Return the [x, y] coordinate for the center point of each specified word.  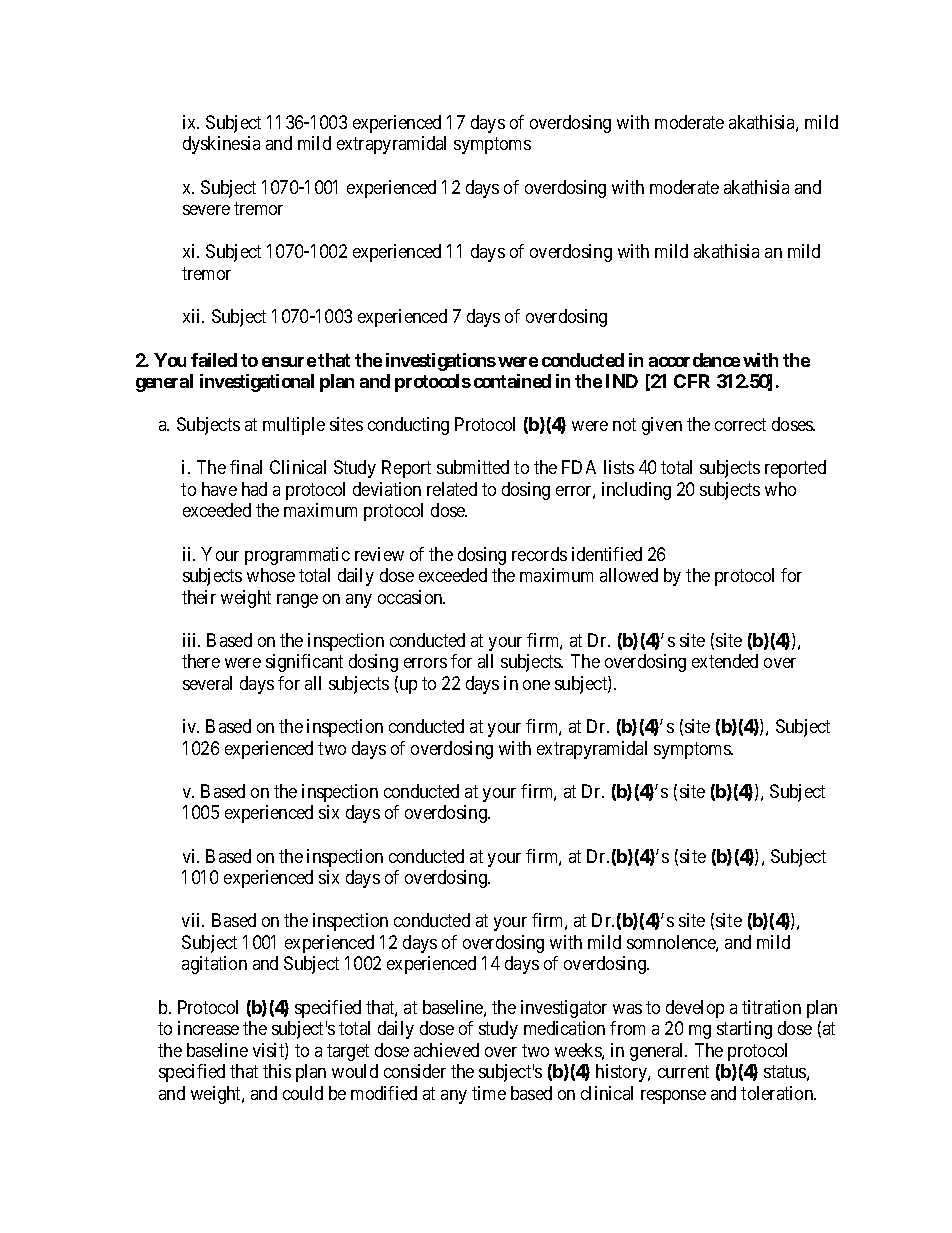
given [662, 426]
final [246, 467]
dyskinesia [221, 145]
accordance [694, 360]
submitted [473, 467]
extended [725, 661]
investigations [441, 362]
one [536, 685]
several [207, 683]
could [303, 1093]
